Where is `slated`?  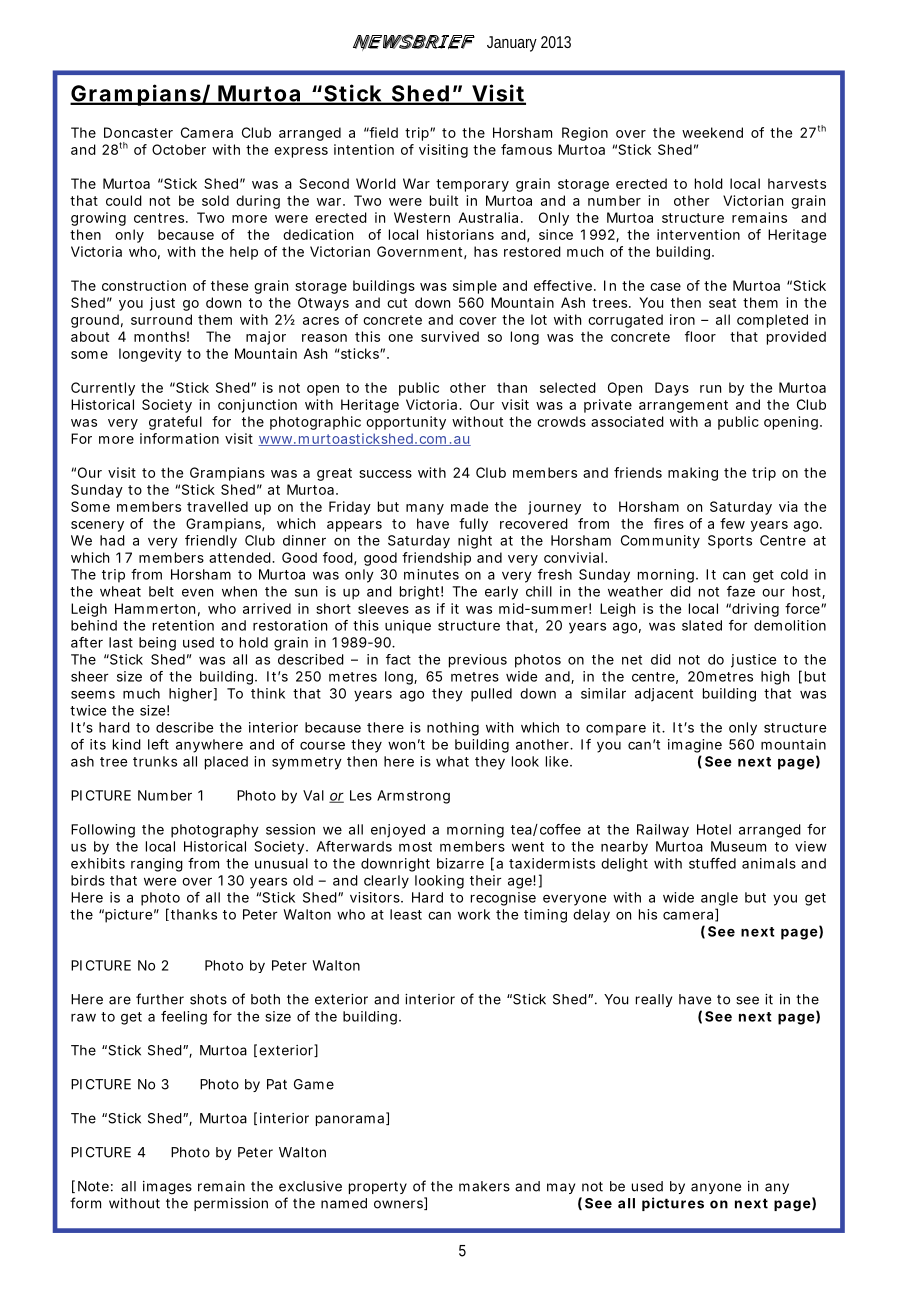
slated is located at coordinates (702, 625).
